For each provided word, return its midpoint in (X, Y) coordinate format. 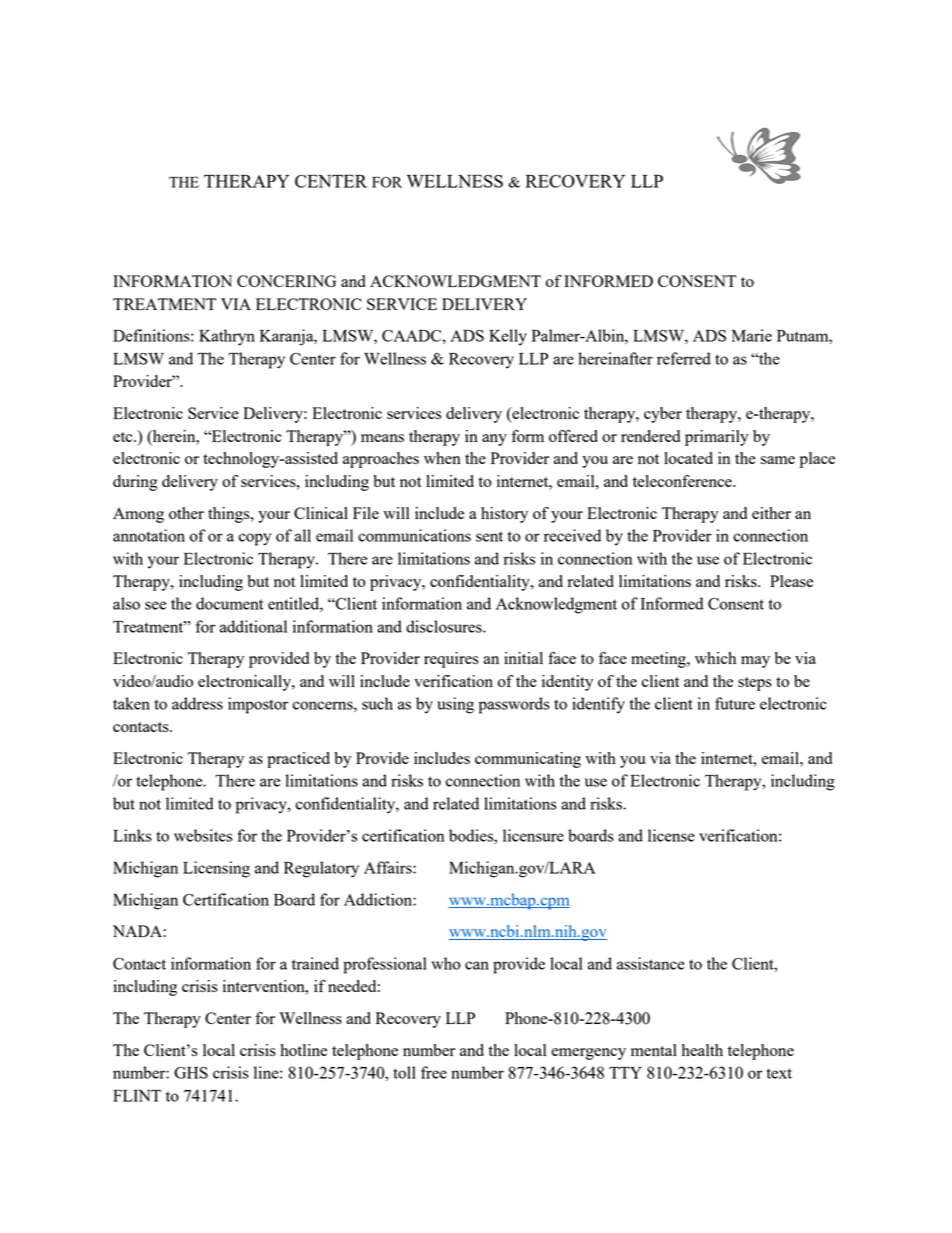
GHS (191, 1073)
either (771, 513)
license (671, 835)
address (197, 703)
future (735, 703)
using (455, 705)
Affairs (389, 867)
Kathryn (227, 337)
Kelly (508, 337)
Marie (752, 335)
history (504, 515)
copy (255, 539)
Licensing (216, 869)
